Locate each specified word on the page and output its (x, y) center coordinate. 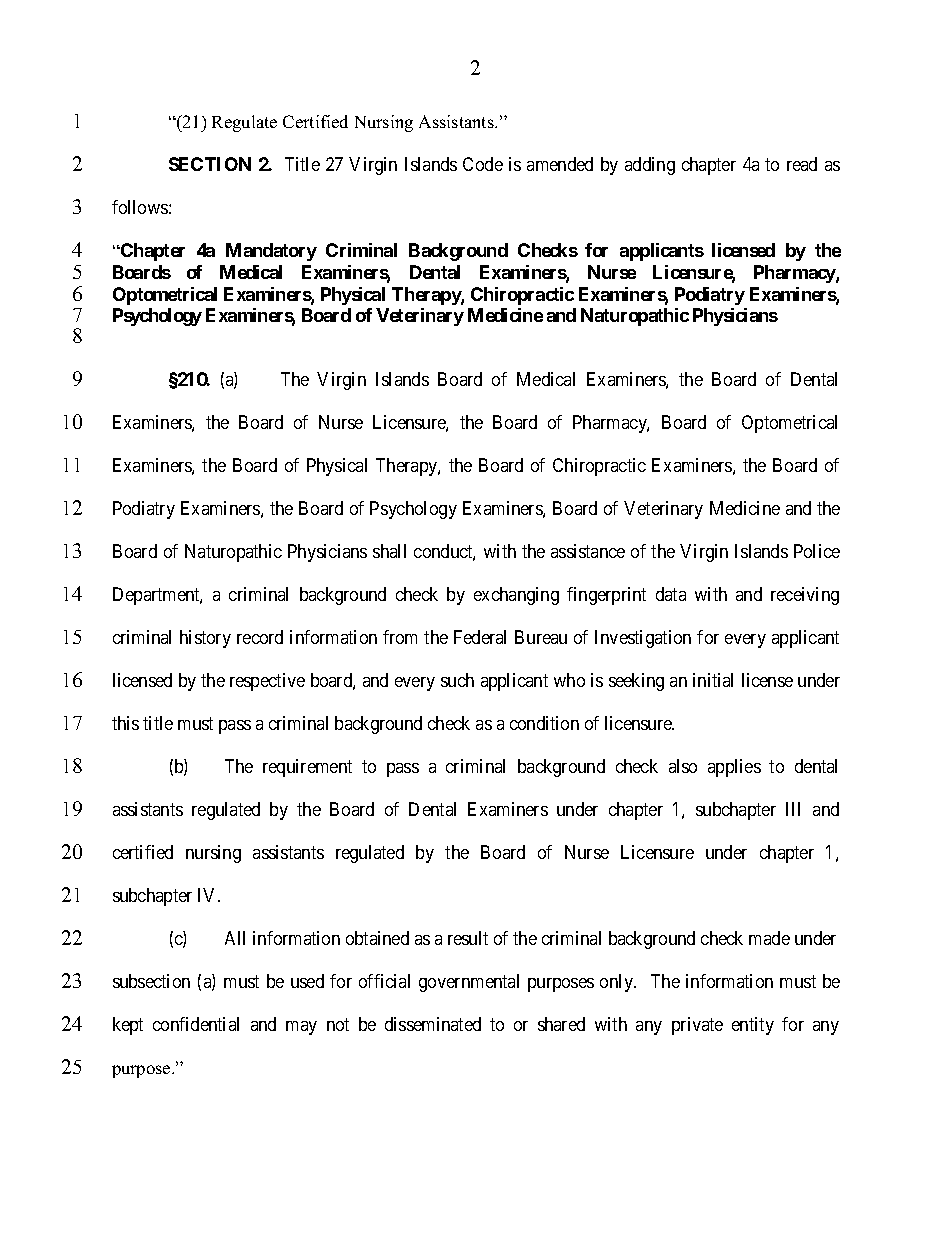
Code (483, 164)
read (802, 164)
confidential (196, 1024)
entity (753, 1026)
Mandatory (271, 252)
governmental (469, 983)
